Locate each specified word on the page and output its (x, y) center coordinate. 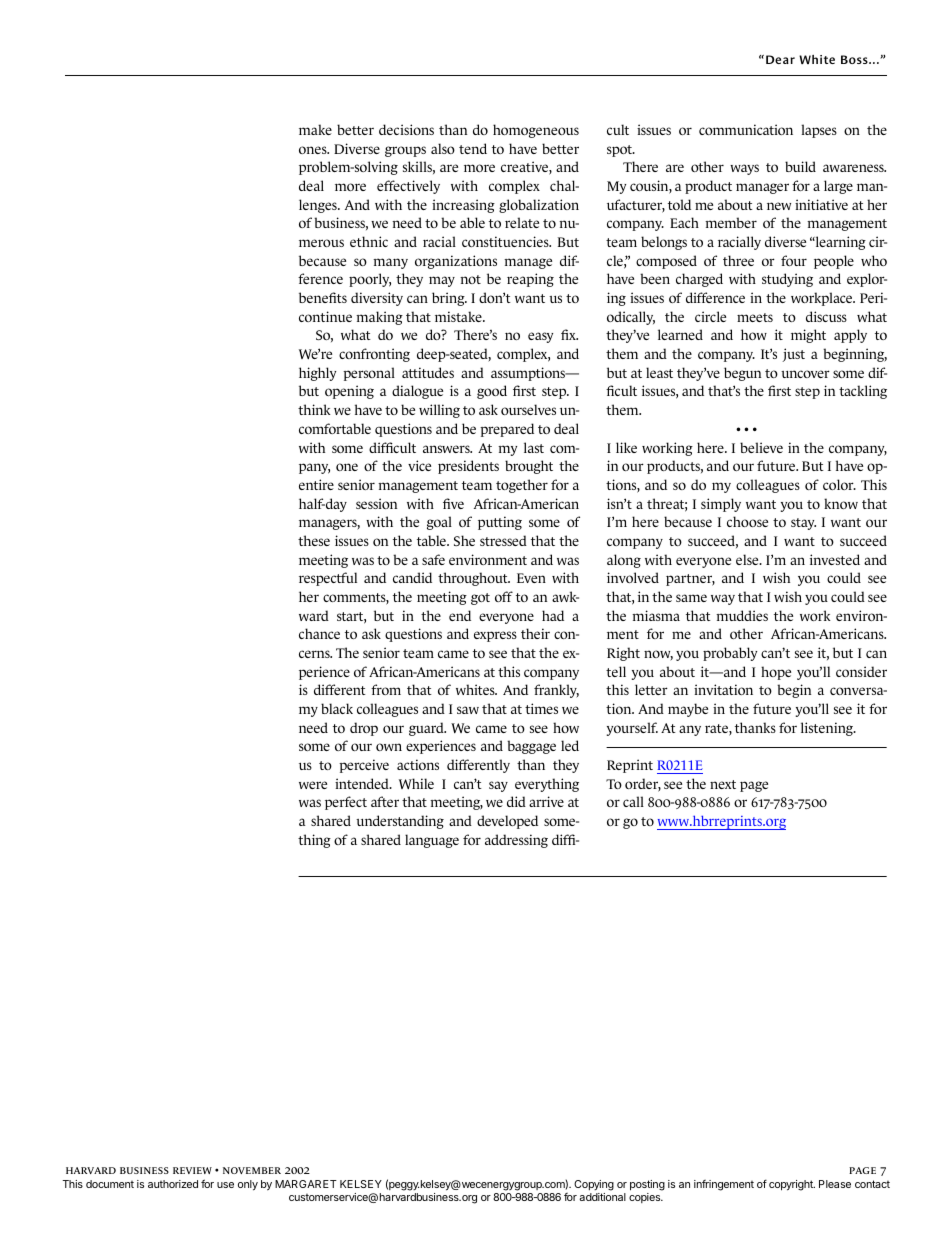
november (252, 1170)
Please (835, 1184)
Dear (780, 59)
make (315, 129)
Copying (594, 1185)
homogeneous (536, 131)
